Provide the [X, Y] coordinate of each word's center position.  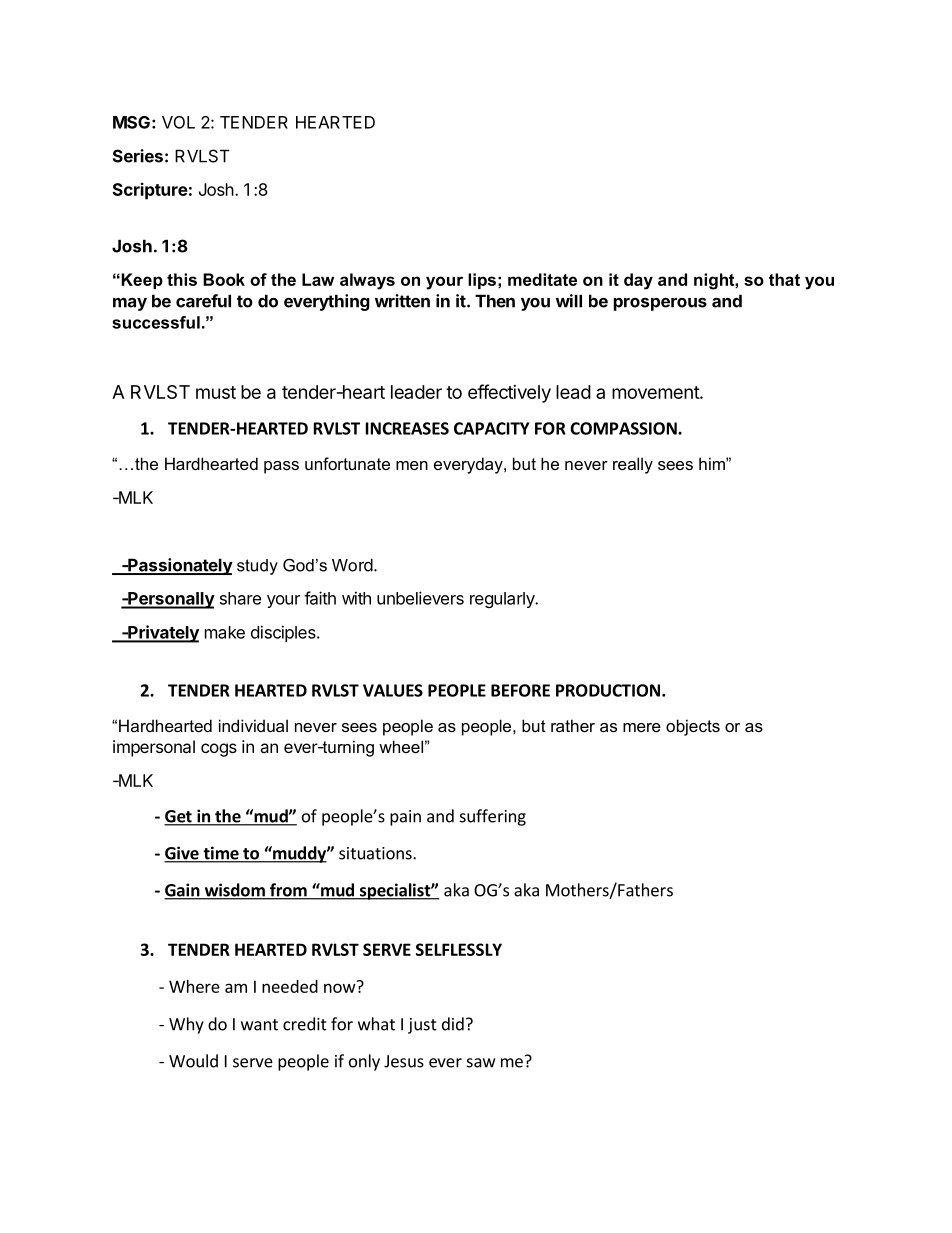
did [453, 1024]
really [633, 465]
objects [693, 727]
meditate [542, 279]
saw [481, 1063]
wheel [401, 746]
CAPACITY [491, 428]
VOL [178, 122]
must [216, 392]
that [784, 279]
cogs [219, 750]
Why [186, 1025]
